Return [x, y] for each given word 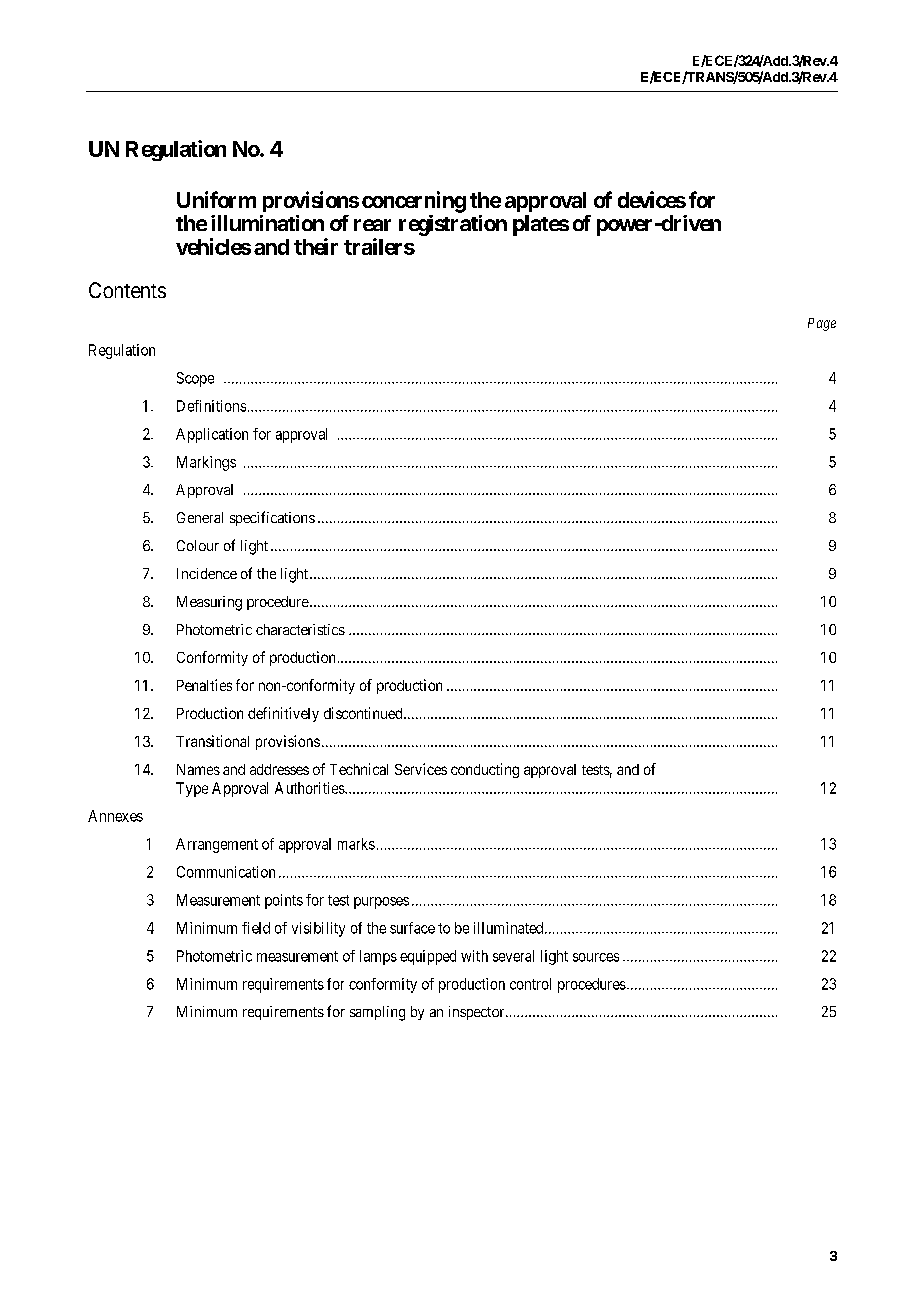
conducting [485, 770]
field [256, 928]
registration [453, 225]
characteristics [300, 629]
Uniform [216, 199]
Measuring [209, 603]
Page [822, 324]
